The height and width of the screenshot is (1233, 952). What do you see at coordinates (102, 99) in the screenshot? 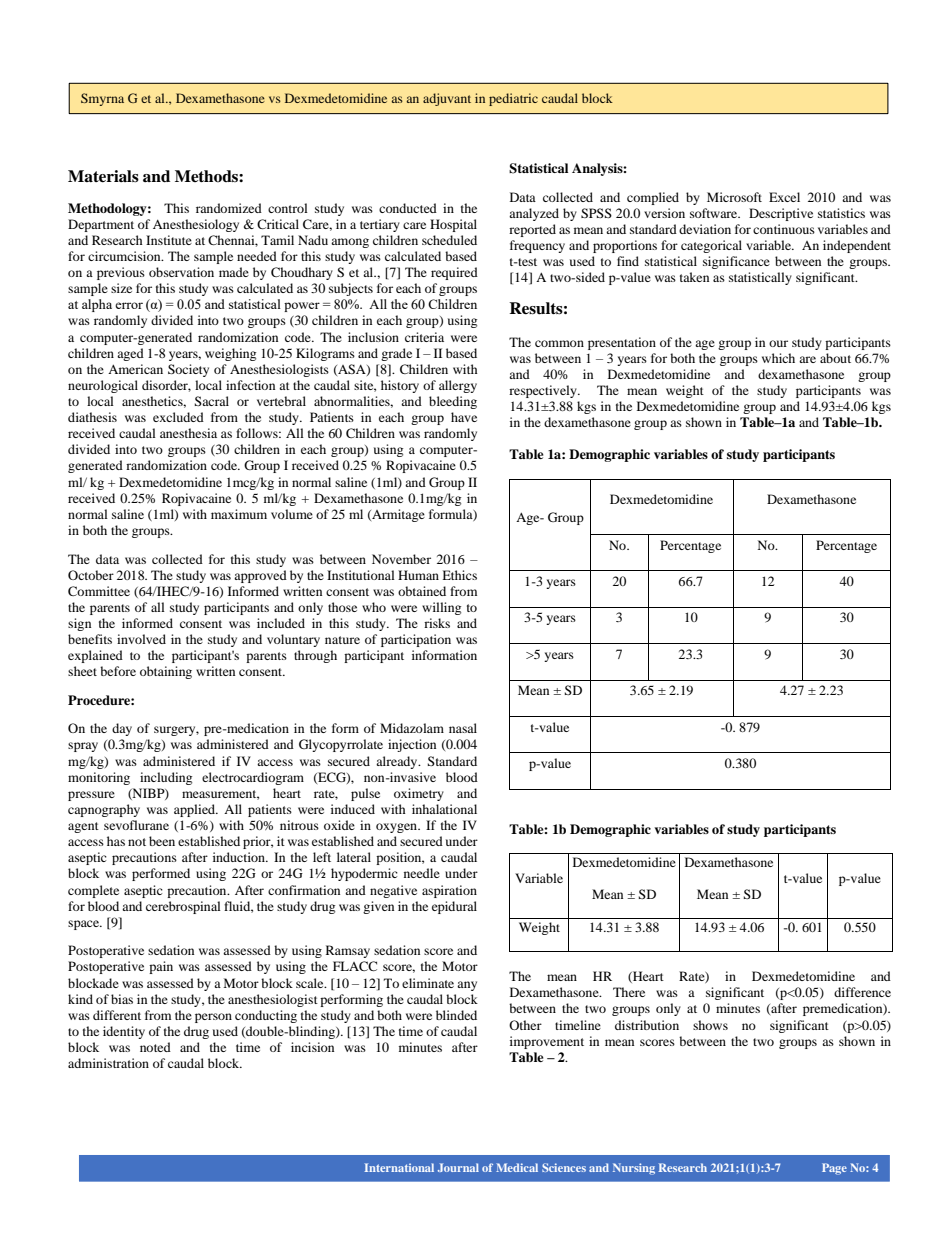
I see `Smyrna` at bounding box center [102, 99].
